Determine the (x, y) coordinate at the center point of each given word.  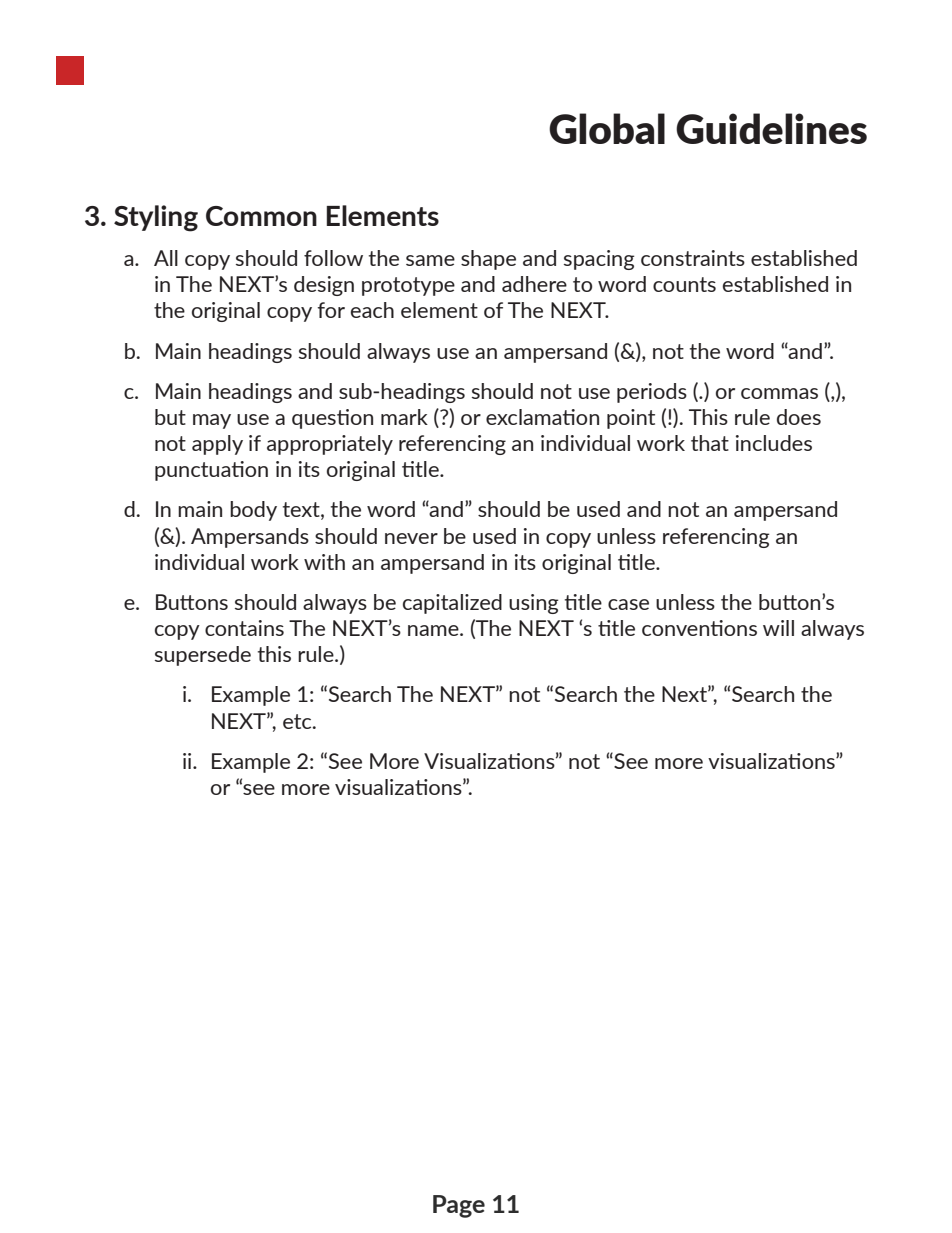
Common (261, 216)
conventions (699, 628)
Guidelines (771, 128)
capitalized (452, 604)
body (253, 511)
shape (488, 260)
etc (298, 721)
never (411, 538)
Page (459, 1206)
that (710, 443)
